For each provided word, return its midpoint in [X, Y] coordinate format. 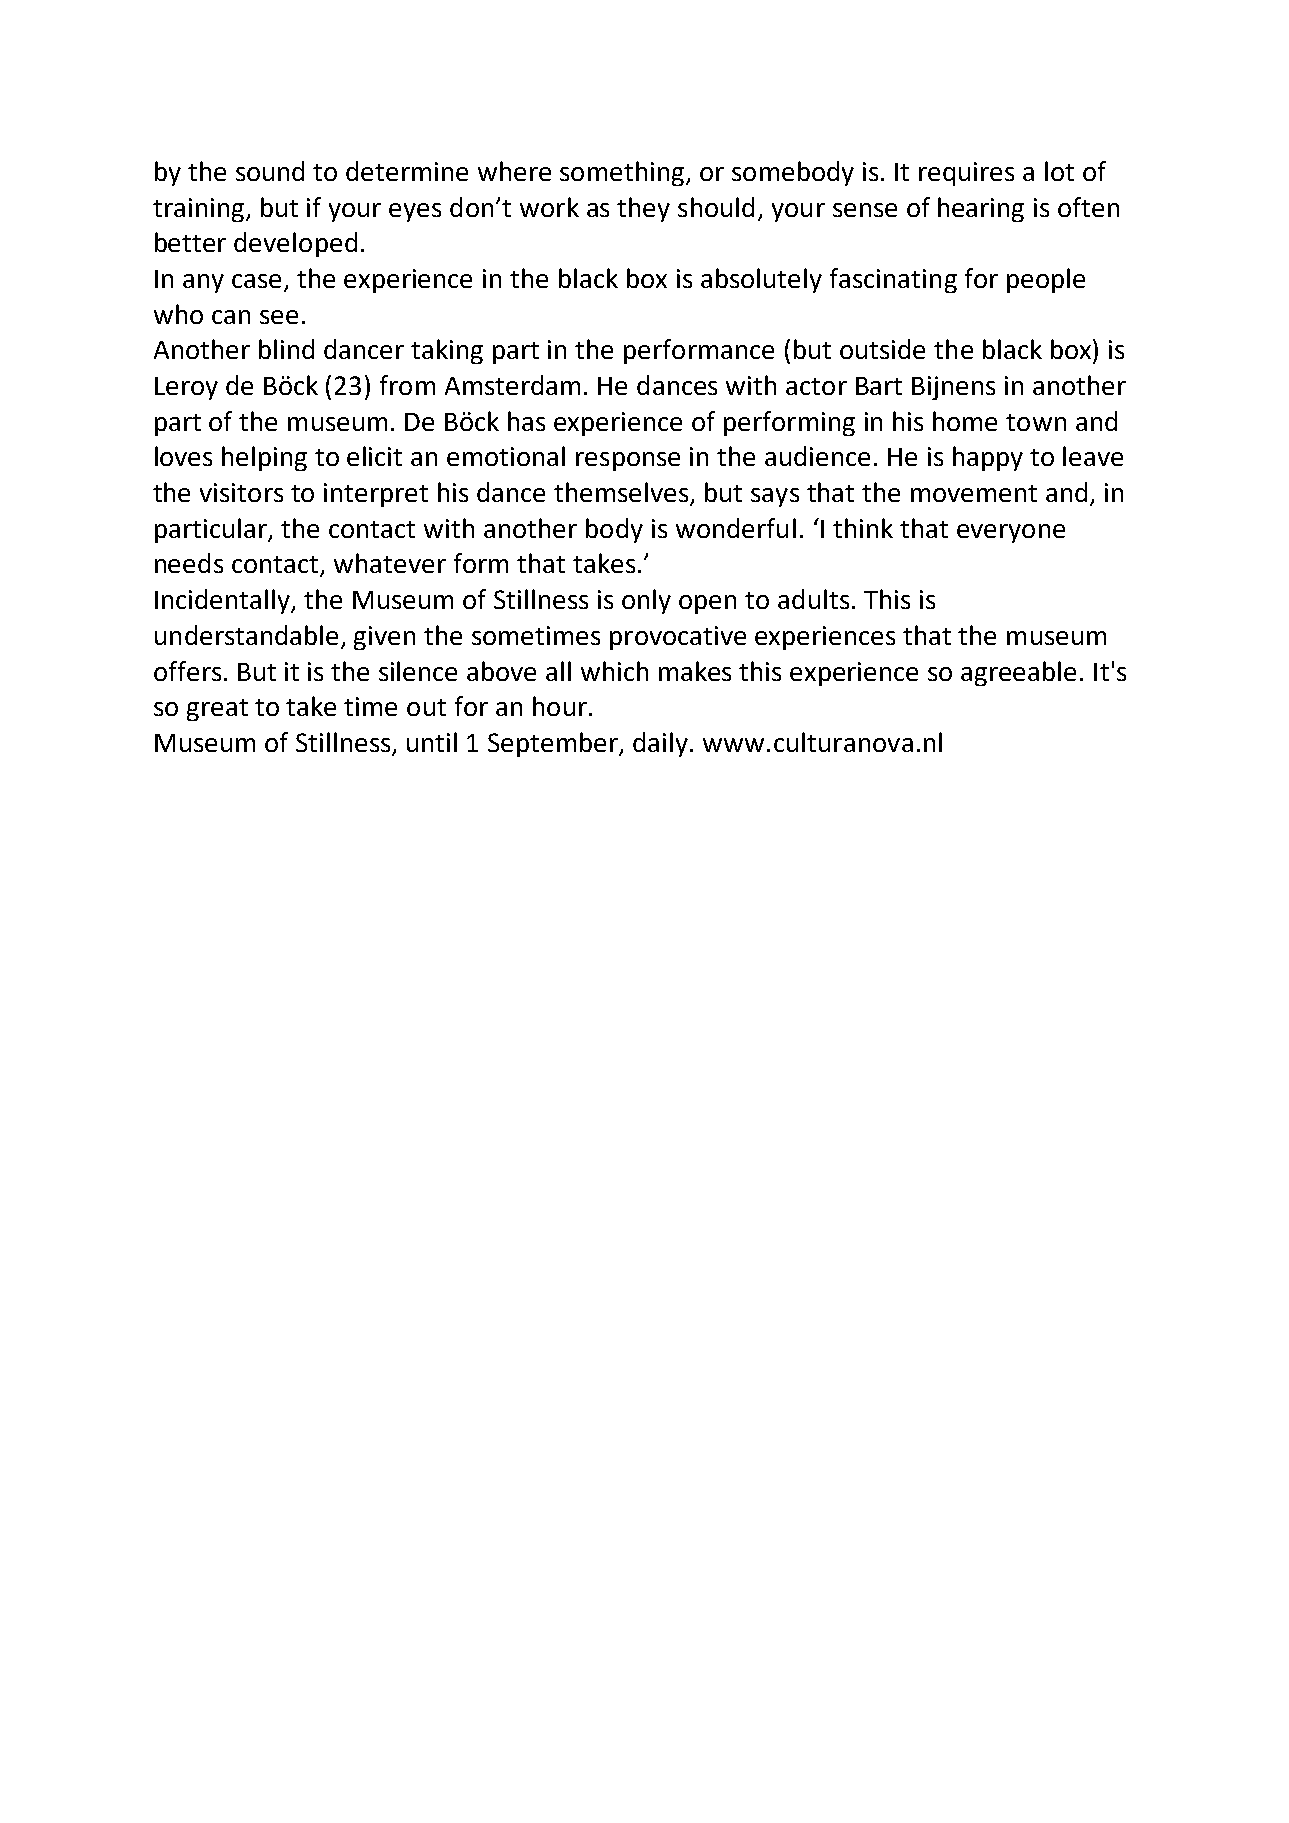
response [628, 461]
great [217, 710]
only [646, 601]
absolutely [761, 280]
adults [813, 599]
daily [662, 744]
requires [966, 174]
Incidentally [223, 601]
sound [270, 171]
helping [264, 458]
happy [988, 458]
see [279, 317]
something [622, 173]
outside [882, 349]
